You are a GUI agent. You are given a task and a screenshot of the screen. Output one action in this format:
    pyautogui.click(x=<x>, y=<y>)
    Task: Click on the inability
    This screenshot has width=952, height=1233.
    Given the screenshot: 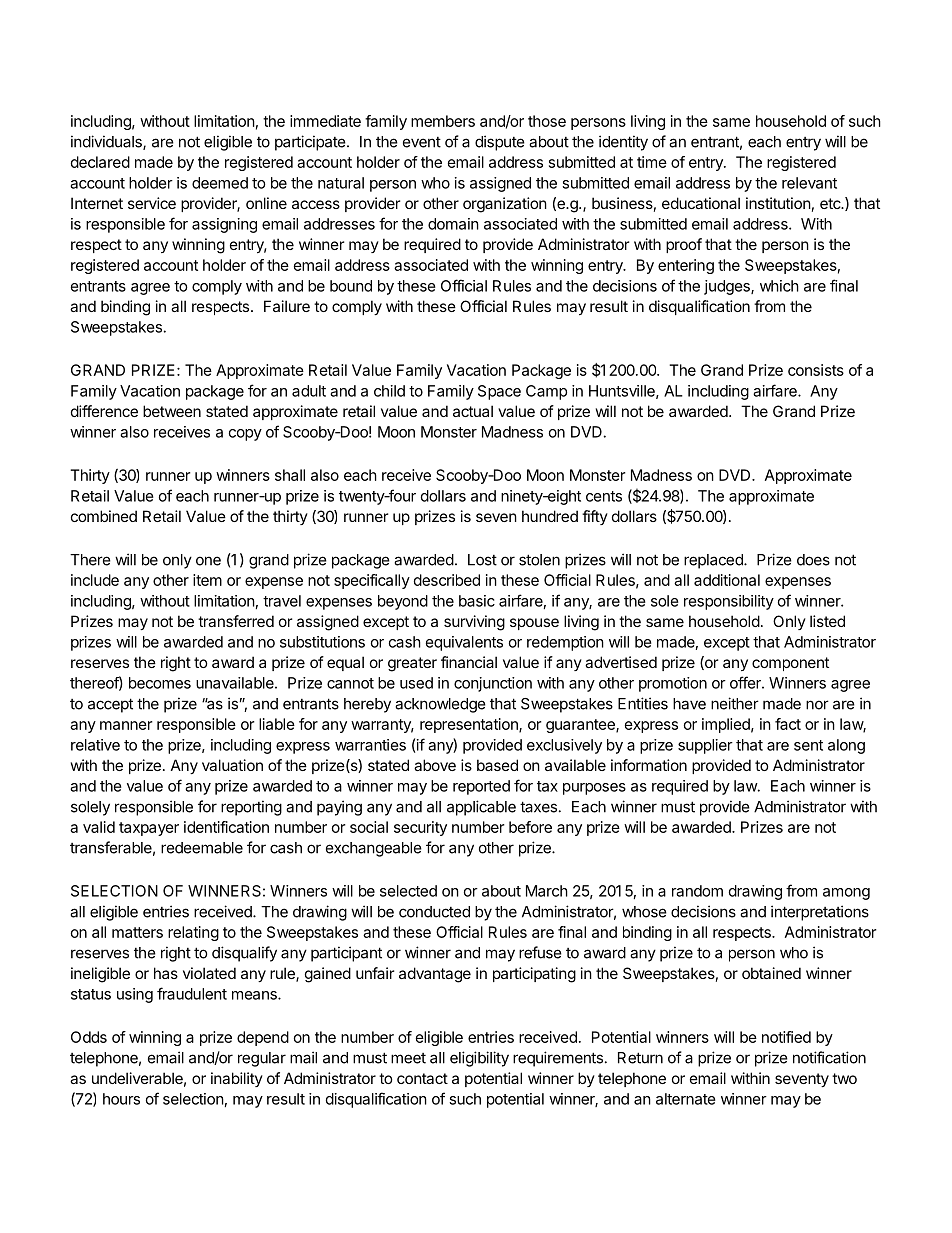 What is the action you would take?
    pyautogui.click(x=237, y=1079)
